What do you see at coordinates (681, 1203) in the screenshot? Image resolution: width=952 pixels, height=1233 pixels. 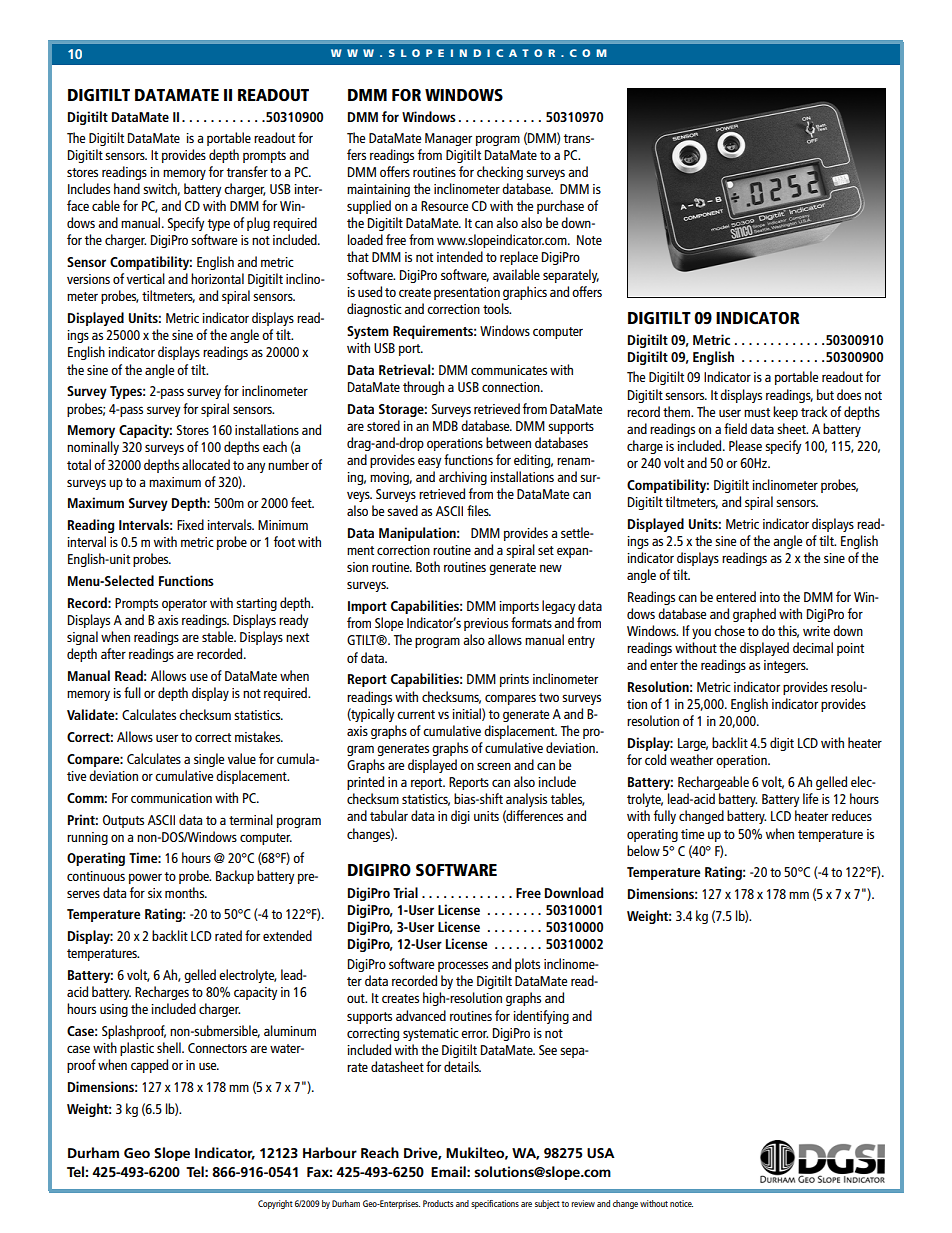 I see `notice` at bounding box center [681, 1203].
